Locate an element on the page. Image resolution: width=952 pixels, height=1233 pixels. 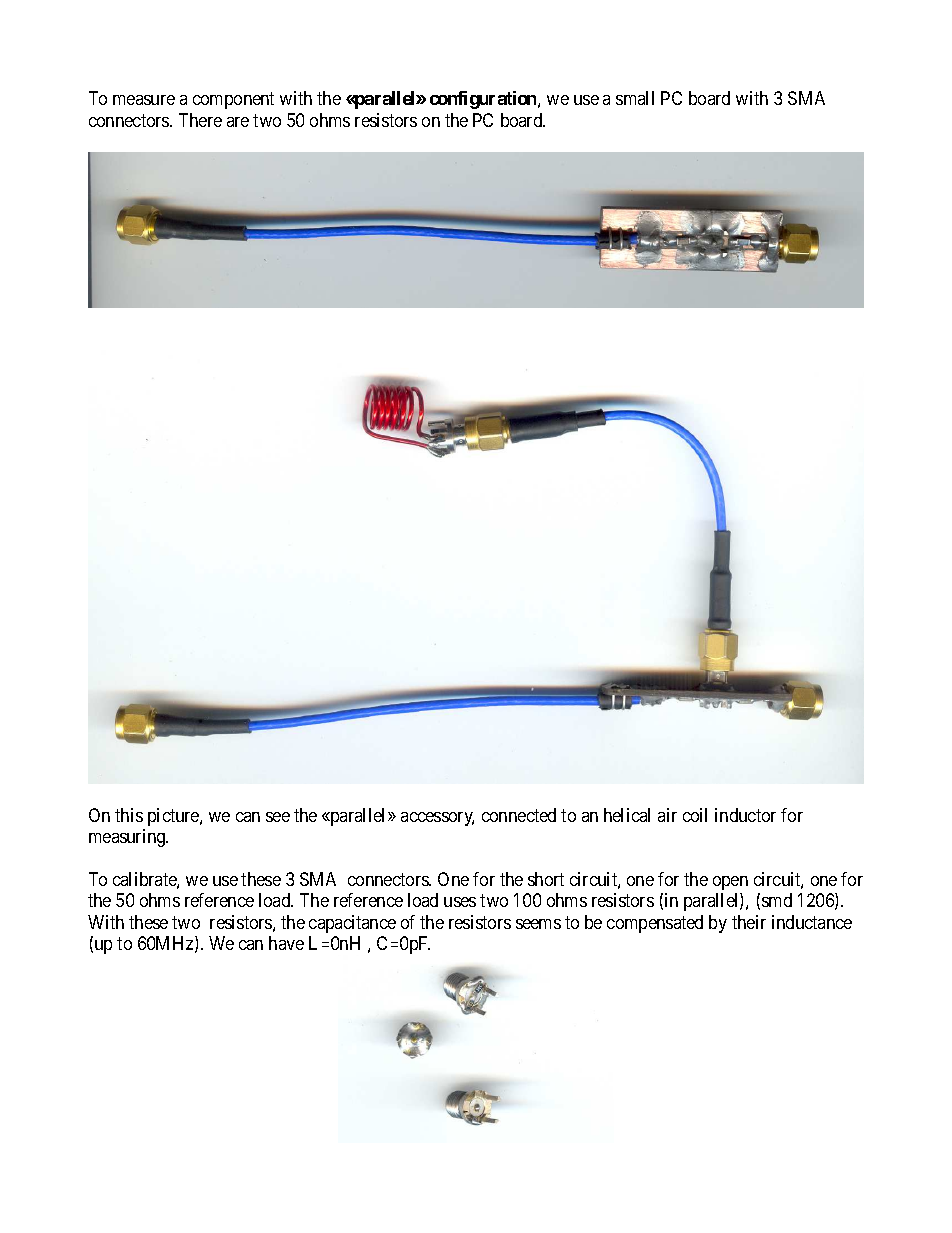
coil is located at coordinates (695, 815).
